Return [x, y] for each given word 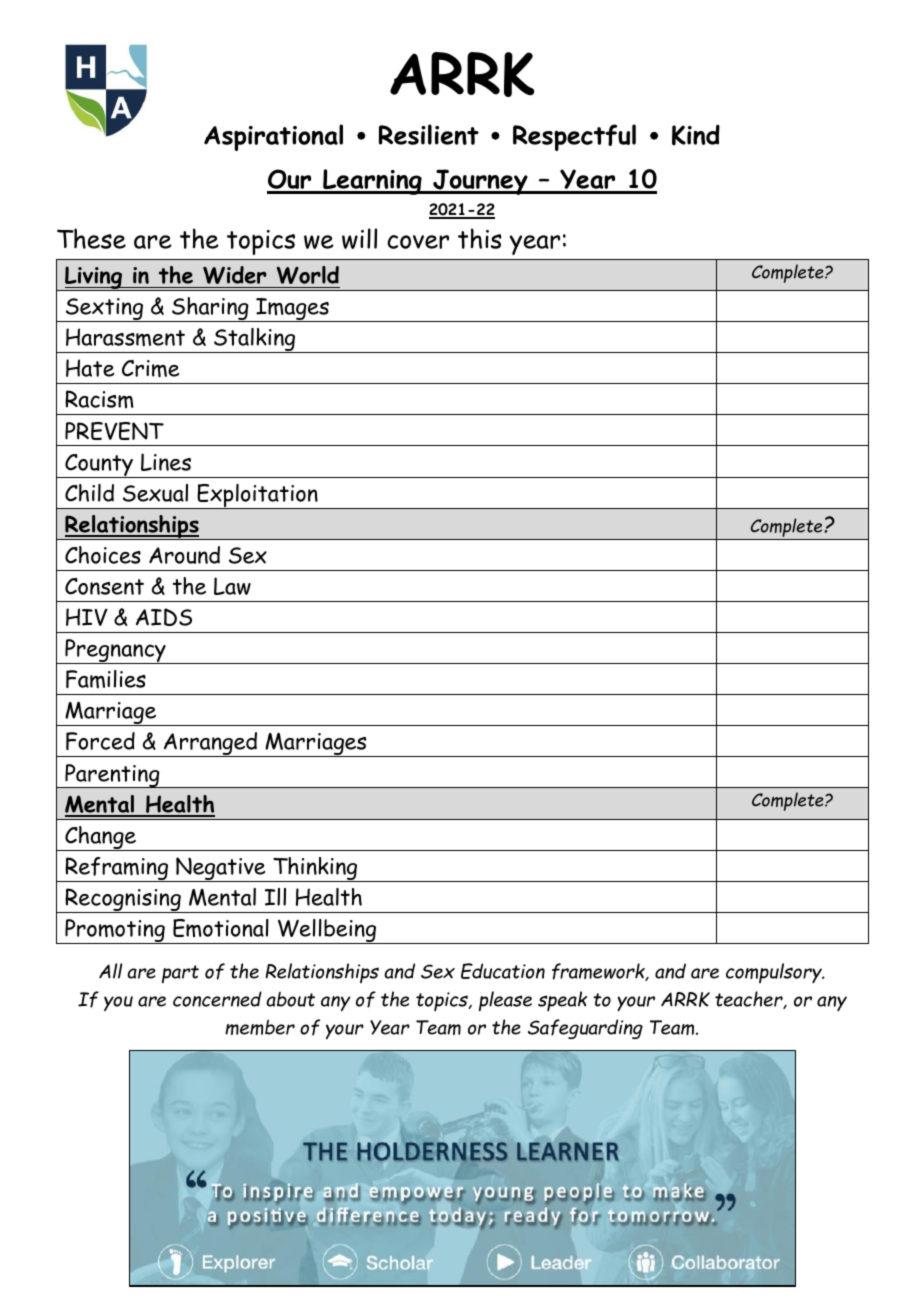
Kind [696, 135]
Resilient [429, 134]
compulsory [775, 973]
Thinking [315, 869]
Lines [166, 462]
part [180, 974]
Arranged [211, 744]
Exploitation [257, 496]
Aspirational [273, 137]
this [480, 238]
